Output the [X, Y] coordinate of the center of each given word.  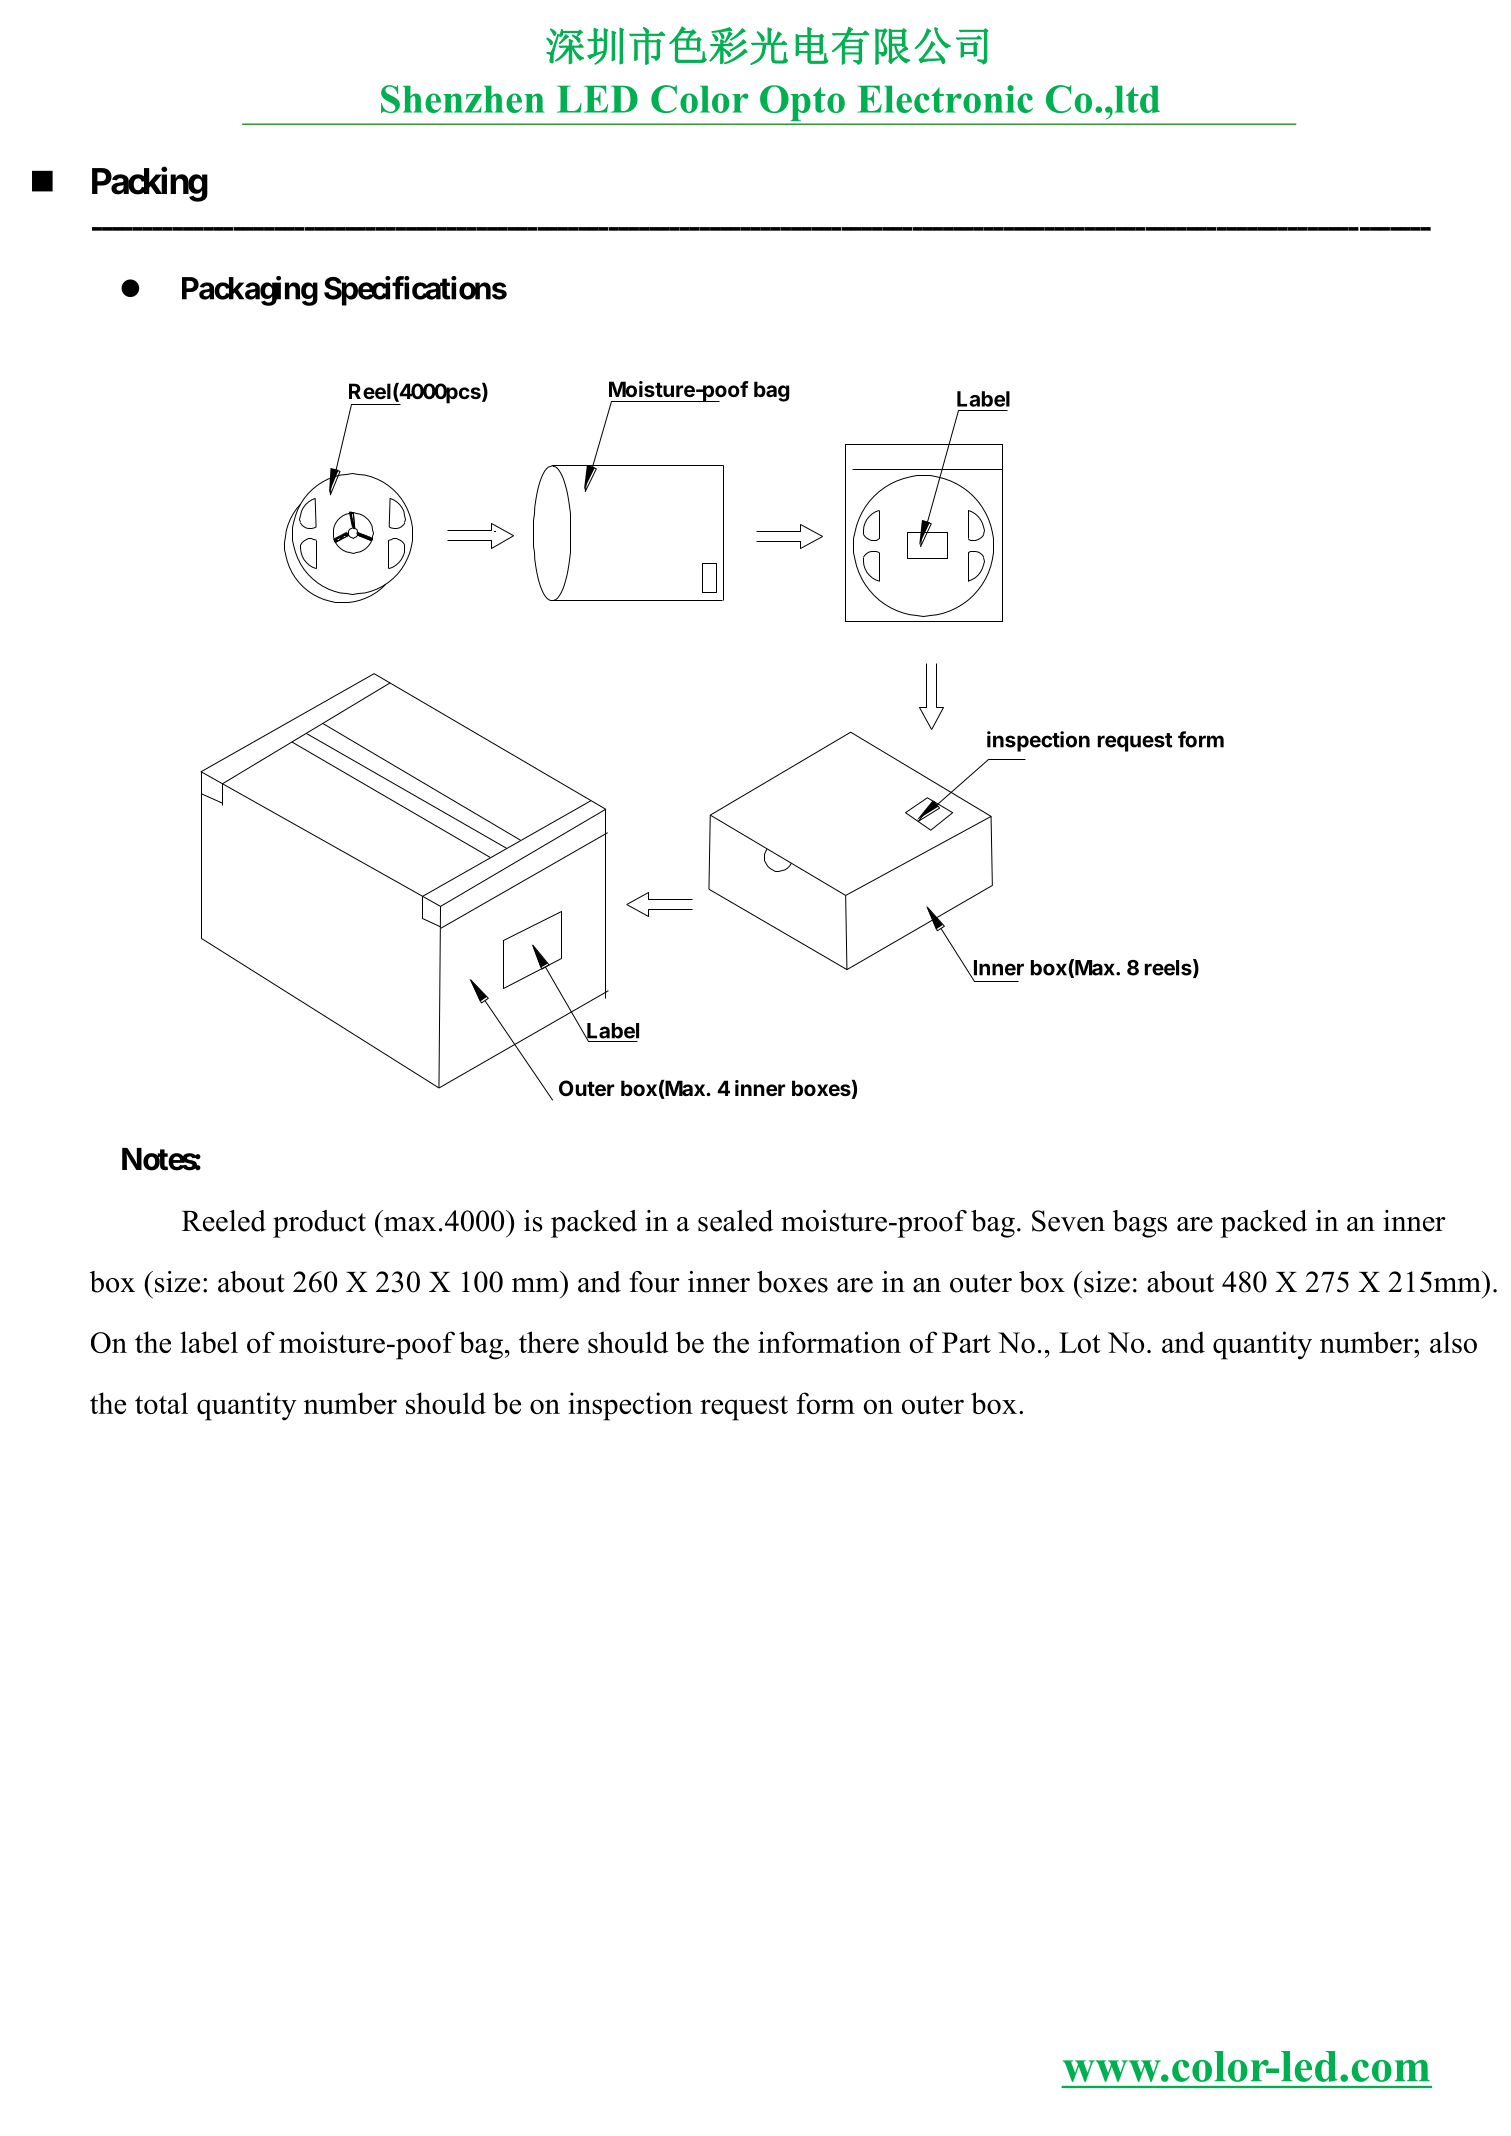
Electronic [945, 99]
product [319, 1224]
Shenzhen [463, 99]
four [654, 1282]
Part [966, 1342]
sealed [735, 1221]
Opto [802, 104]
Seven [1068, 1221]
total [161, 1403]
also [1453, 1342]
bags [1140, 1224]
